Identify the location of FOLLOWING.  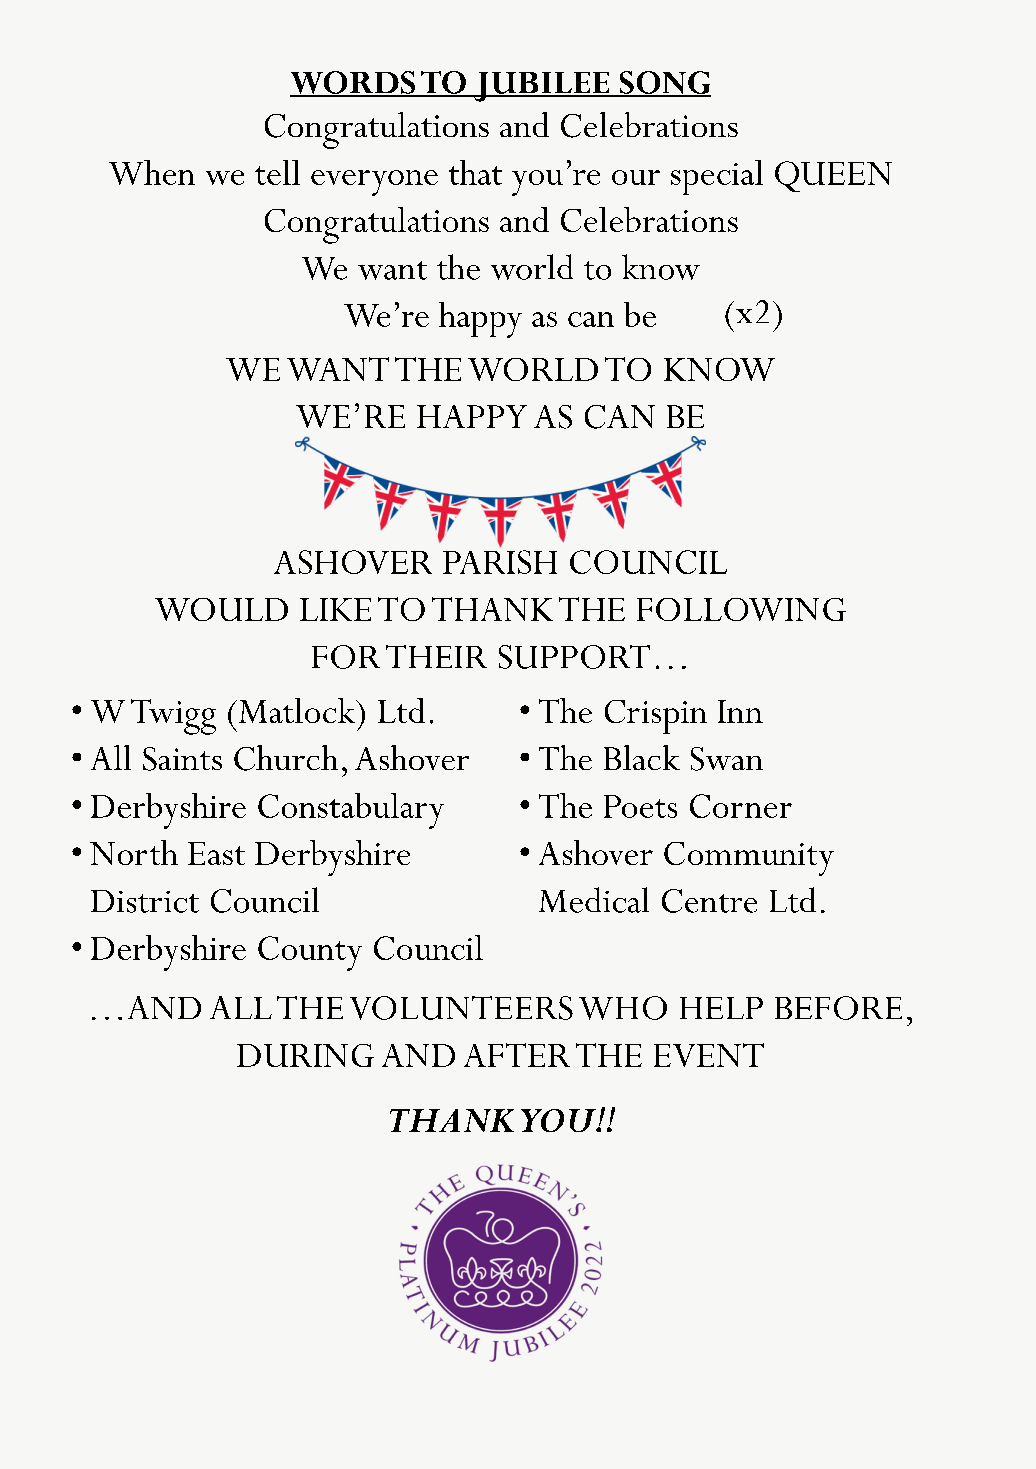
(741, 609).
